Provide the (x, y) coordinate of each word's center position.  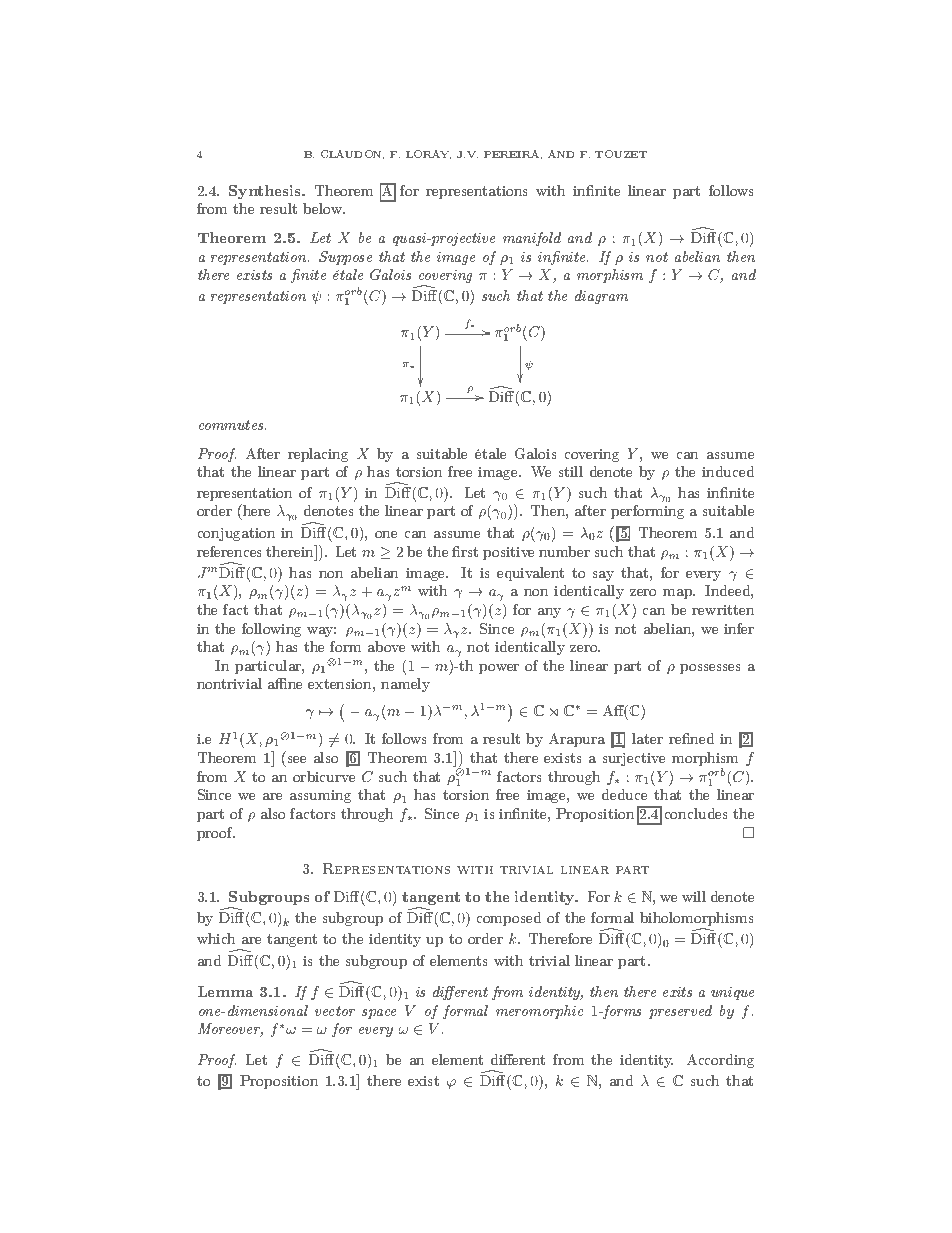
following (271, 630)
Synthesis (266, 192)
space (379, 1014)
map (679, 594)
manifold (532, 239)
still (571, 471)
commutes (232, 425)
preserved (680, 1012)
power (499, 669)
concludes (696, 813)
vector (335, 1011)
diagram (601, 297)
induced (728, 471)
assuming (320, 796)
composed (509, 919)
